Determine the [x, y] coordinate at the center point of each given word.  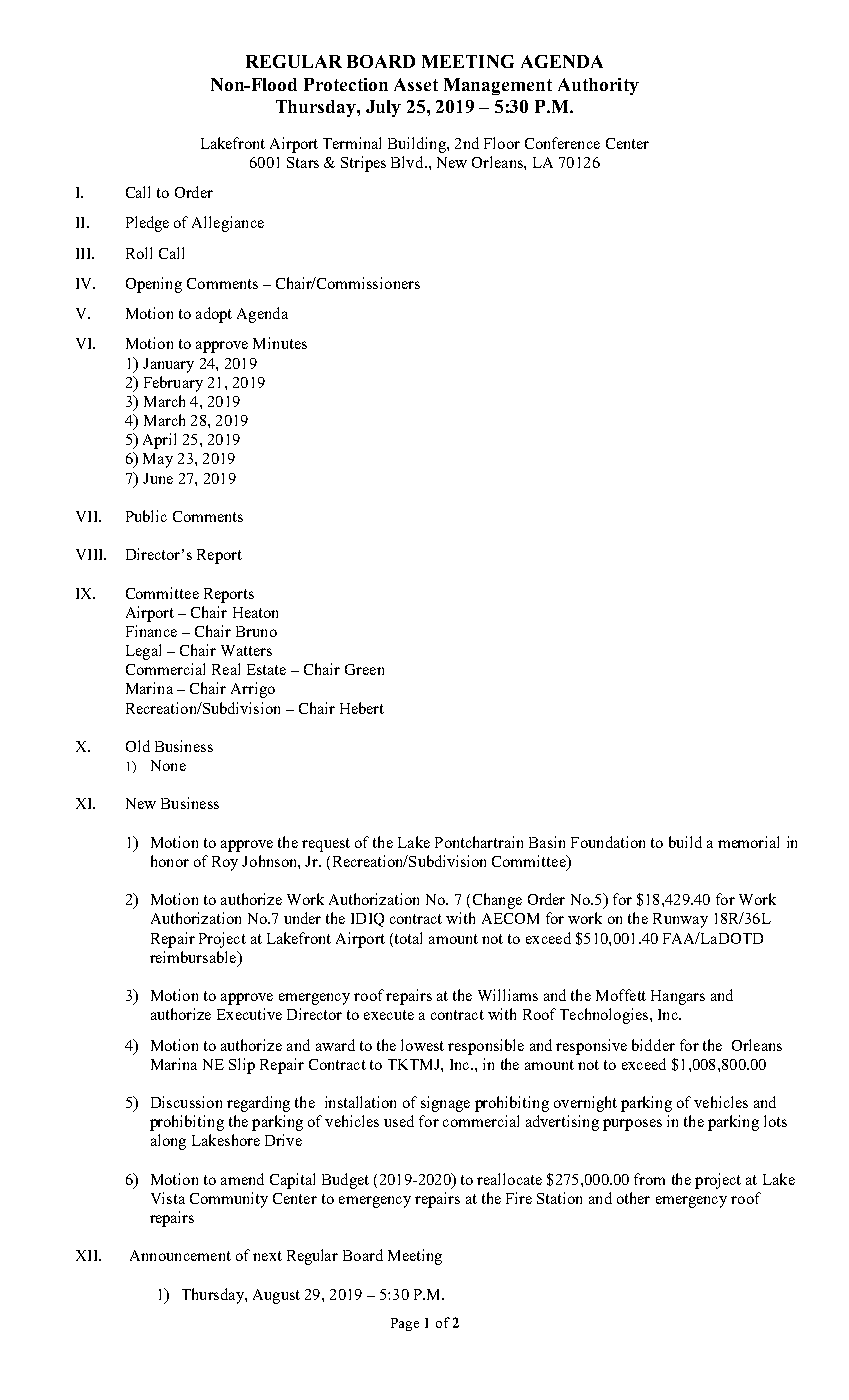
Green [364, 669]
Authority [598, 86]
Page [405, 1324]
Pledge [147, 224]
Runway [680, 920]
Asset [416, 84]
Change [497, 901]
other [633, 1198]
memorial [748, 842]
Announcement [180, 1255]
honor [170, 861]
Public [146, 516]
